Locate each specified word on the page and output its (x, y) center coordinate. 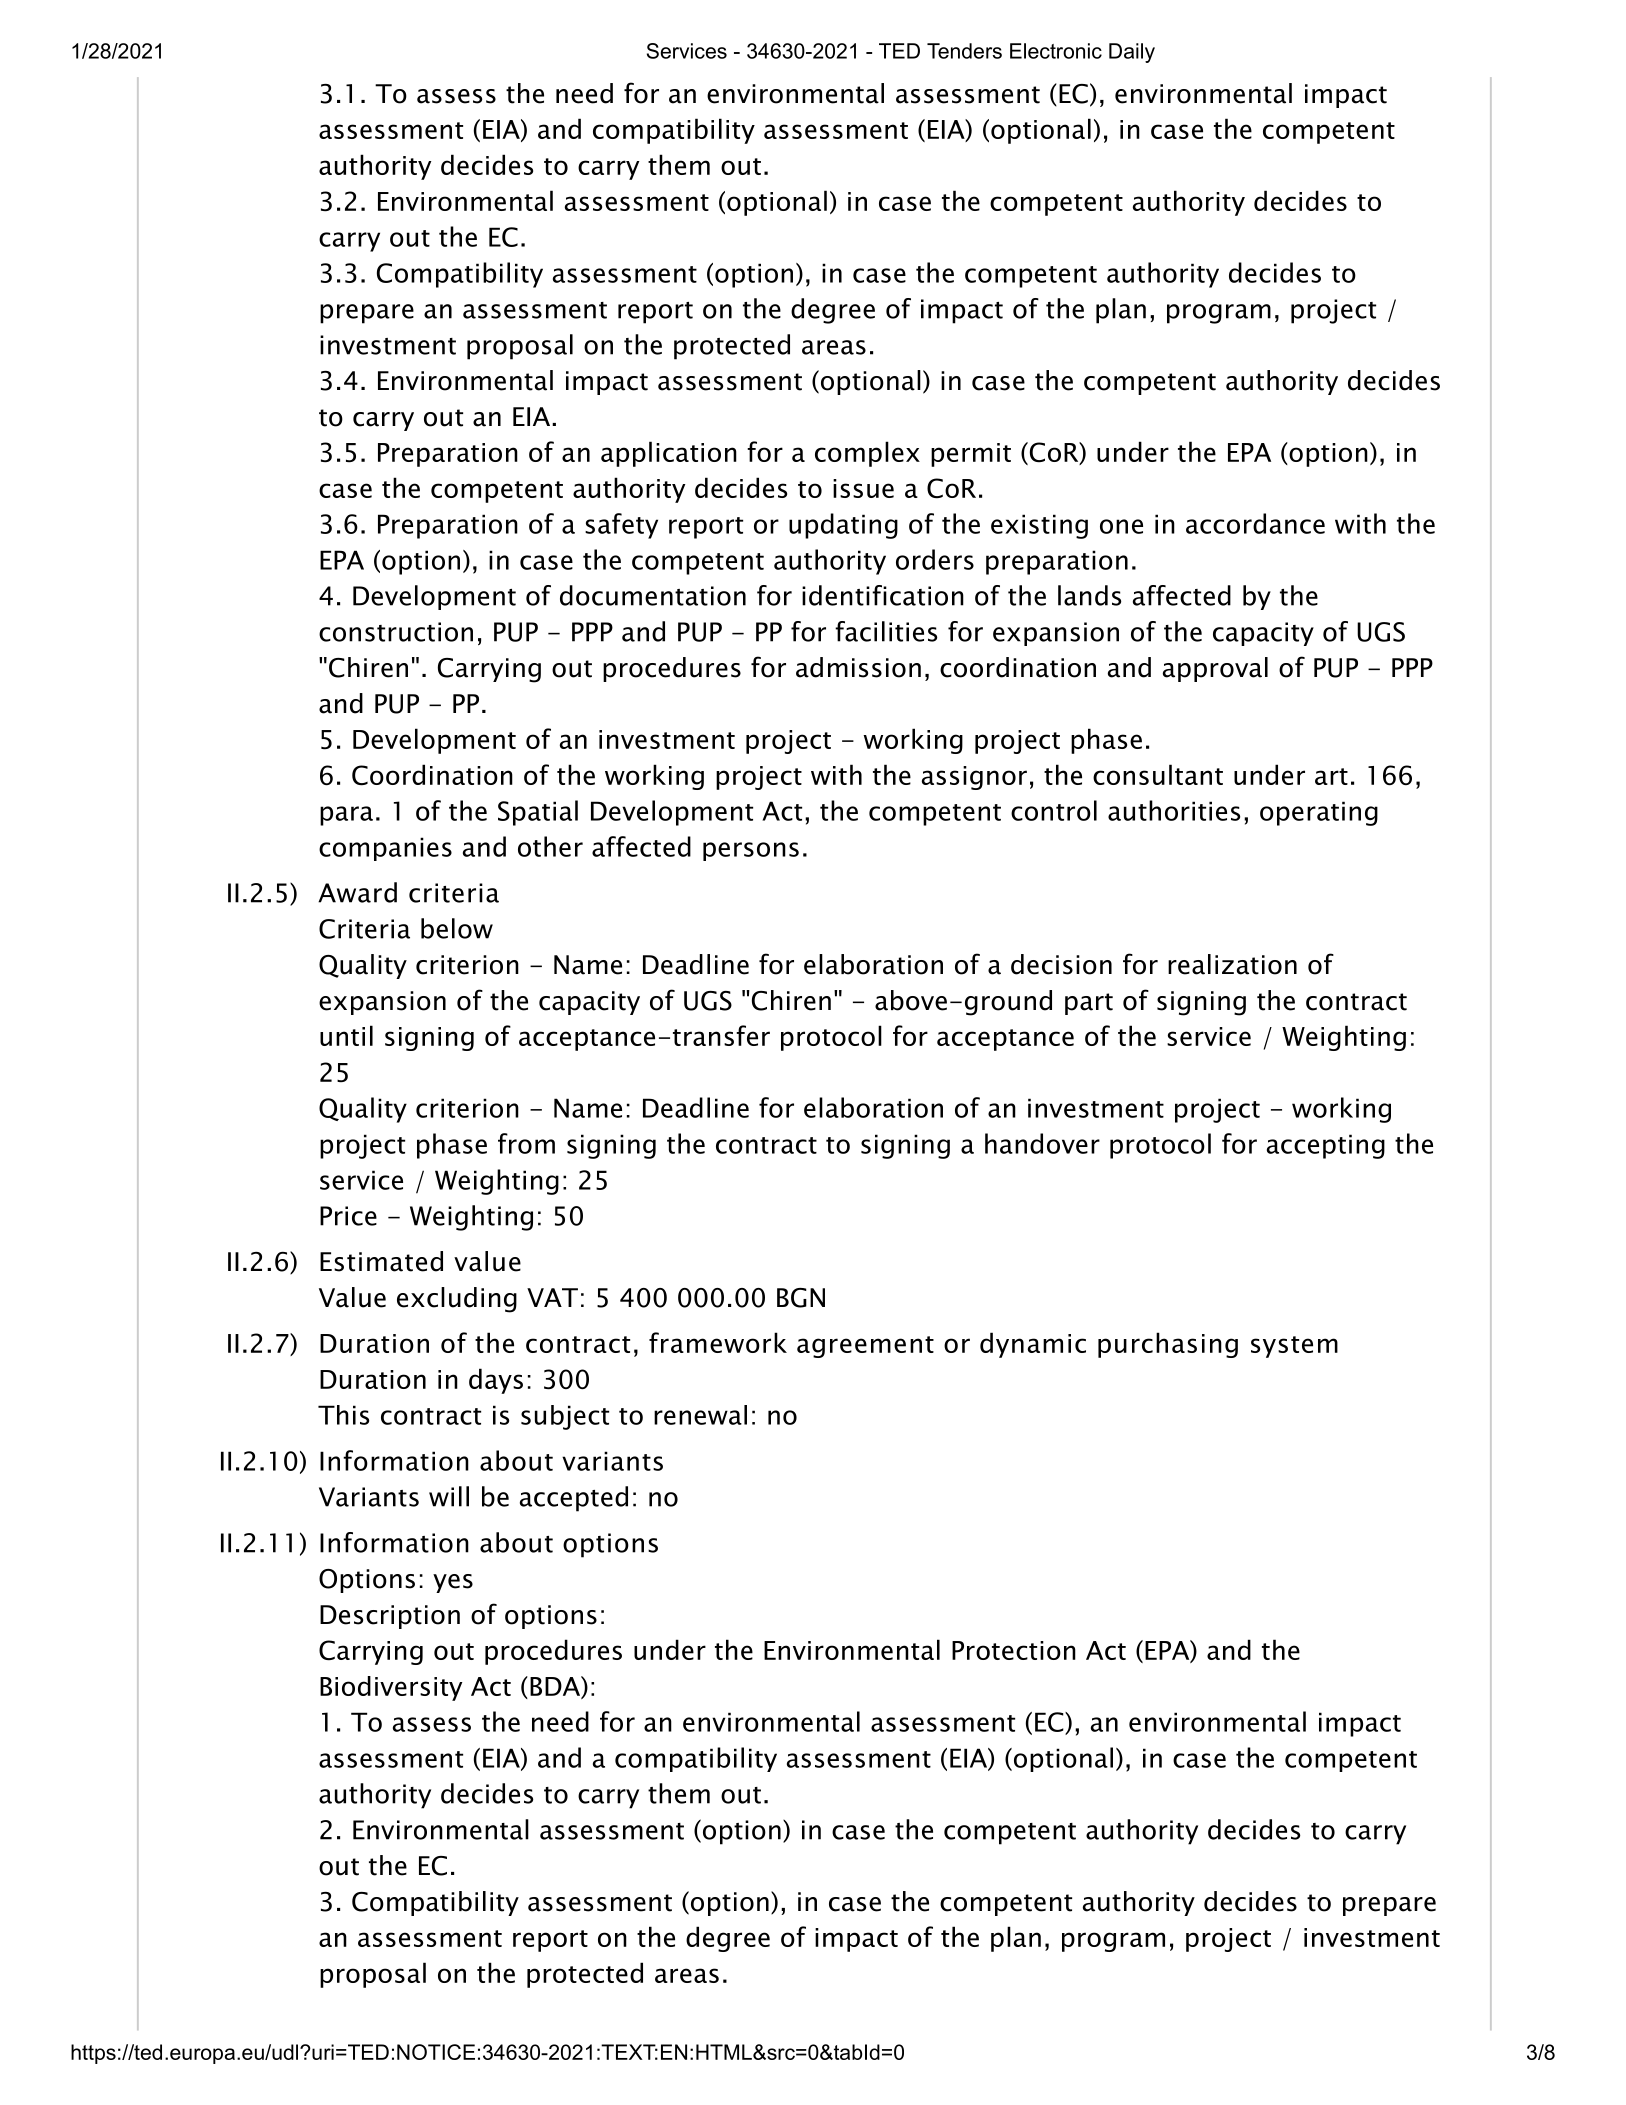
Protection (1014, 1650)
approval (1215, 669)
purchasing (1168, 1345)
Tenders (964, 51)
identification (883, 595)
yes (453, 1583)
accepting (1326, 1146)
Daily (1132, 53)
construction (396, 632)
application (669, 454)
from (526, 1143)
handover (1042, 1143)
